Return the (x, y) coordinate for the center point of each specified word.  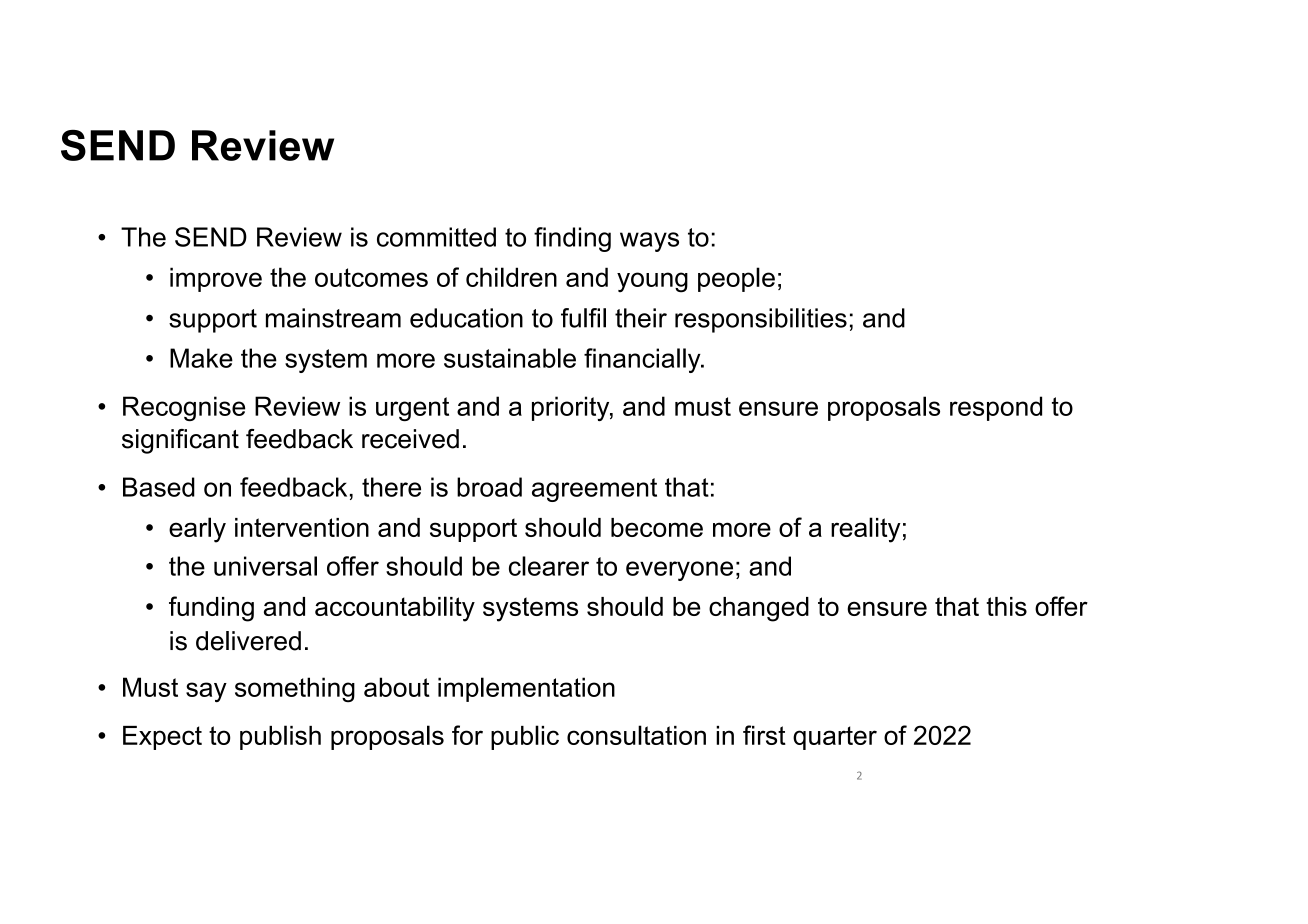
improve (216, 279)
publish (280, 737)
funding (211, 609)
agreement (594, 490)
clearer (549, 566)
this (1006, 606)
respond (996, 408)
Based (159, 487)
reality (866, 530)
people (736, 279)
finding (572, 239)
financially (643, 360)
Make (201, 358)
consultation (636, 735)
